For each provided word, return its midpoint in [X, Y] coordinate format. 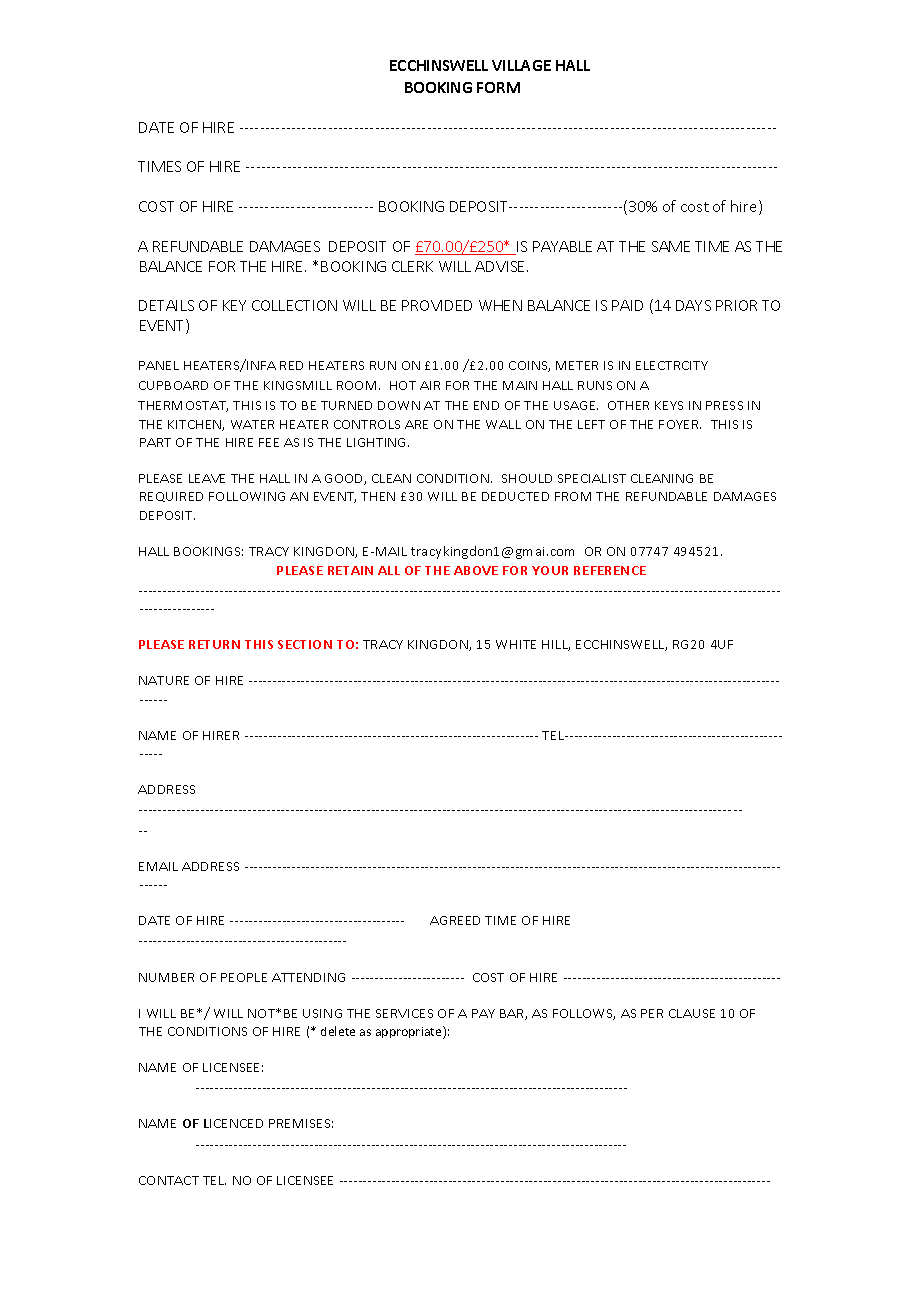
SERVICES [404, 1013]
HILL [556, 645]
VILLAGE [521, 65]
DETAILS [166, 305]
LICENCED [233, 1123]
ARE [416, 424]
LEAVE [207, 478]
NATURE [164, 680]
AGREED [455, 920]
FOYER [680, 424]
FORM [498, 87]
